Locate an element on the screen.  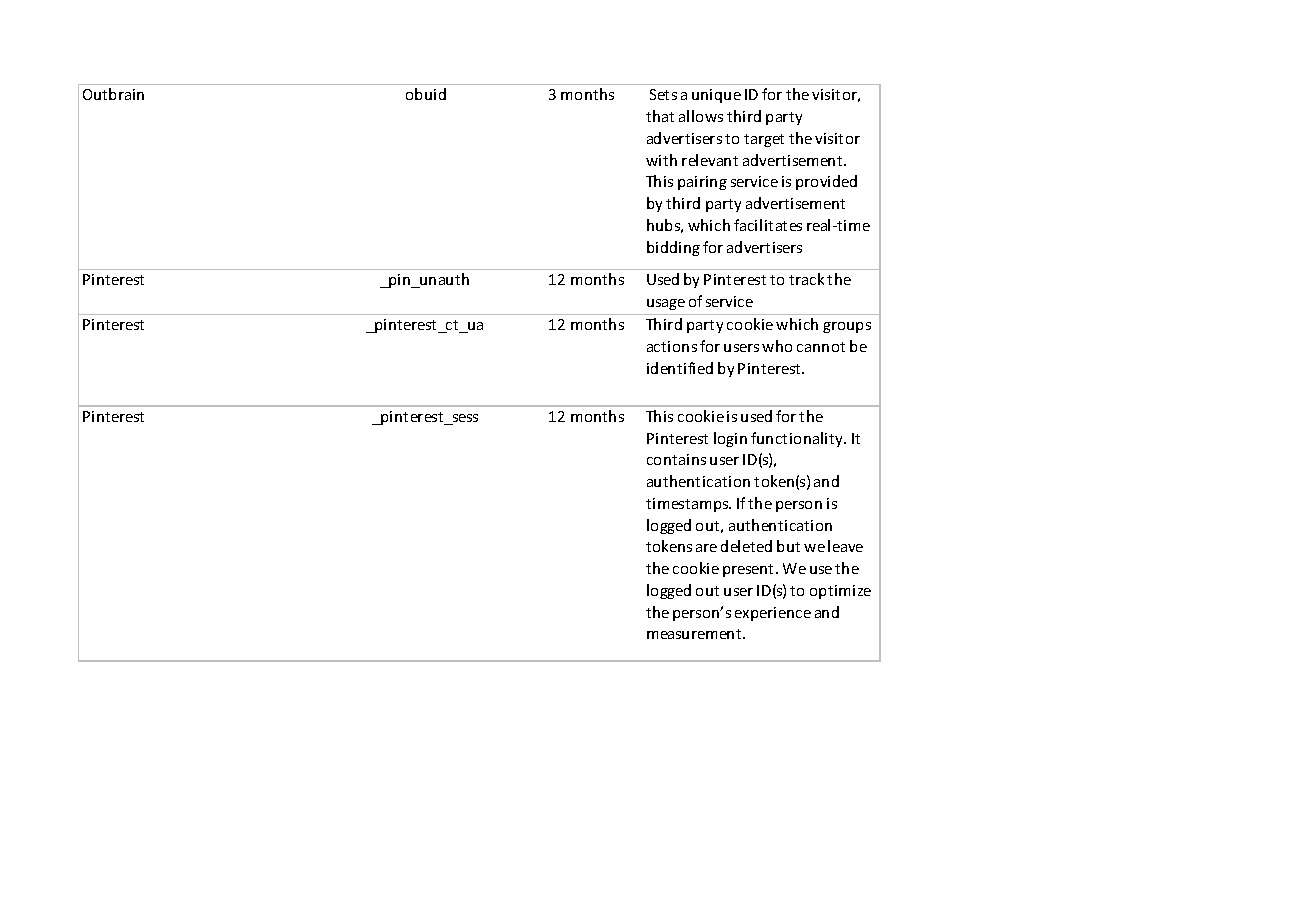
who is located at coordinates (777, 346).
